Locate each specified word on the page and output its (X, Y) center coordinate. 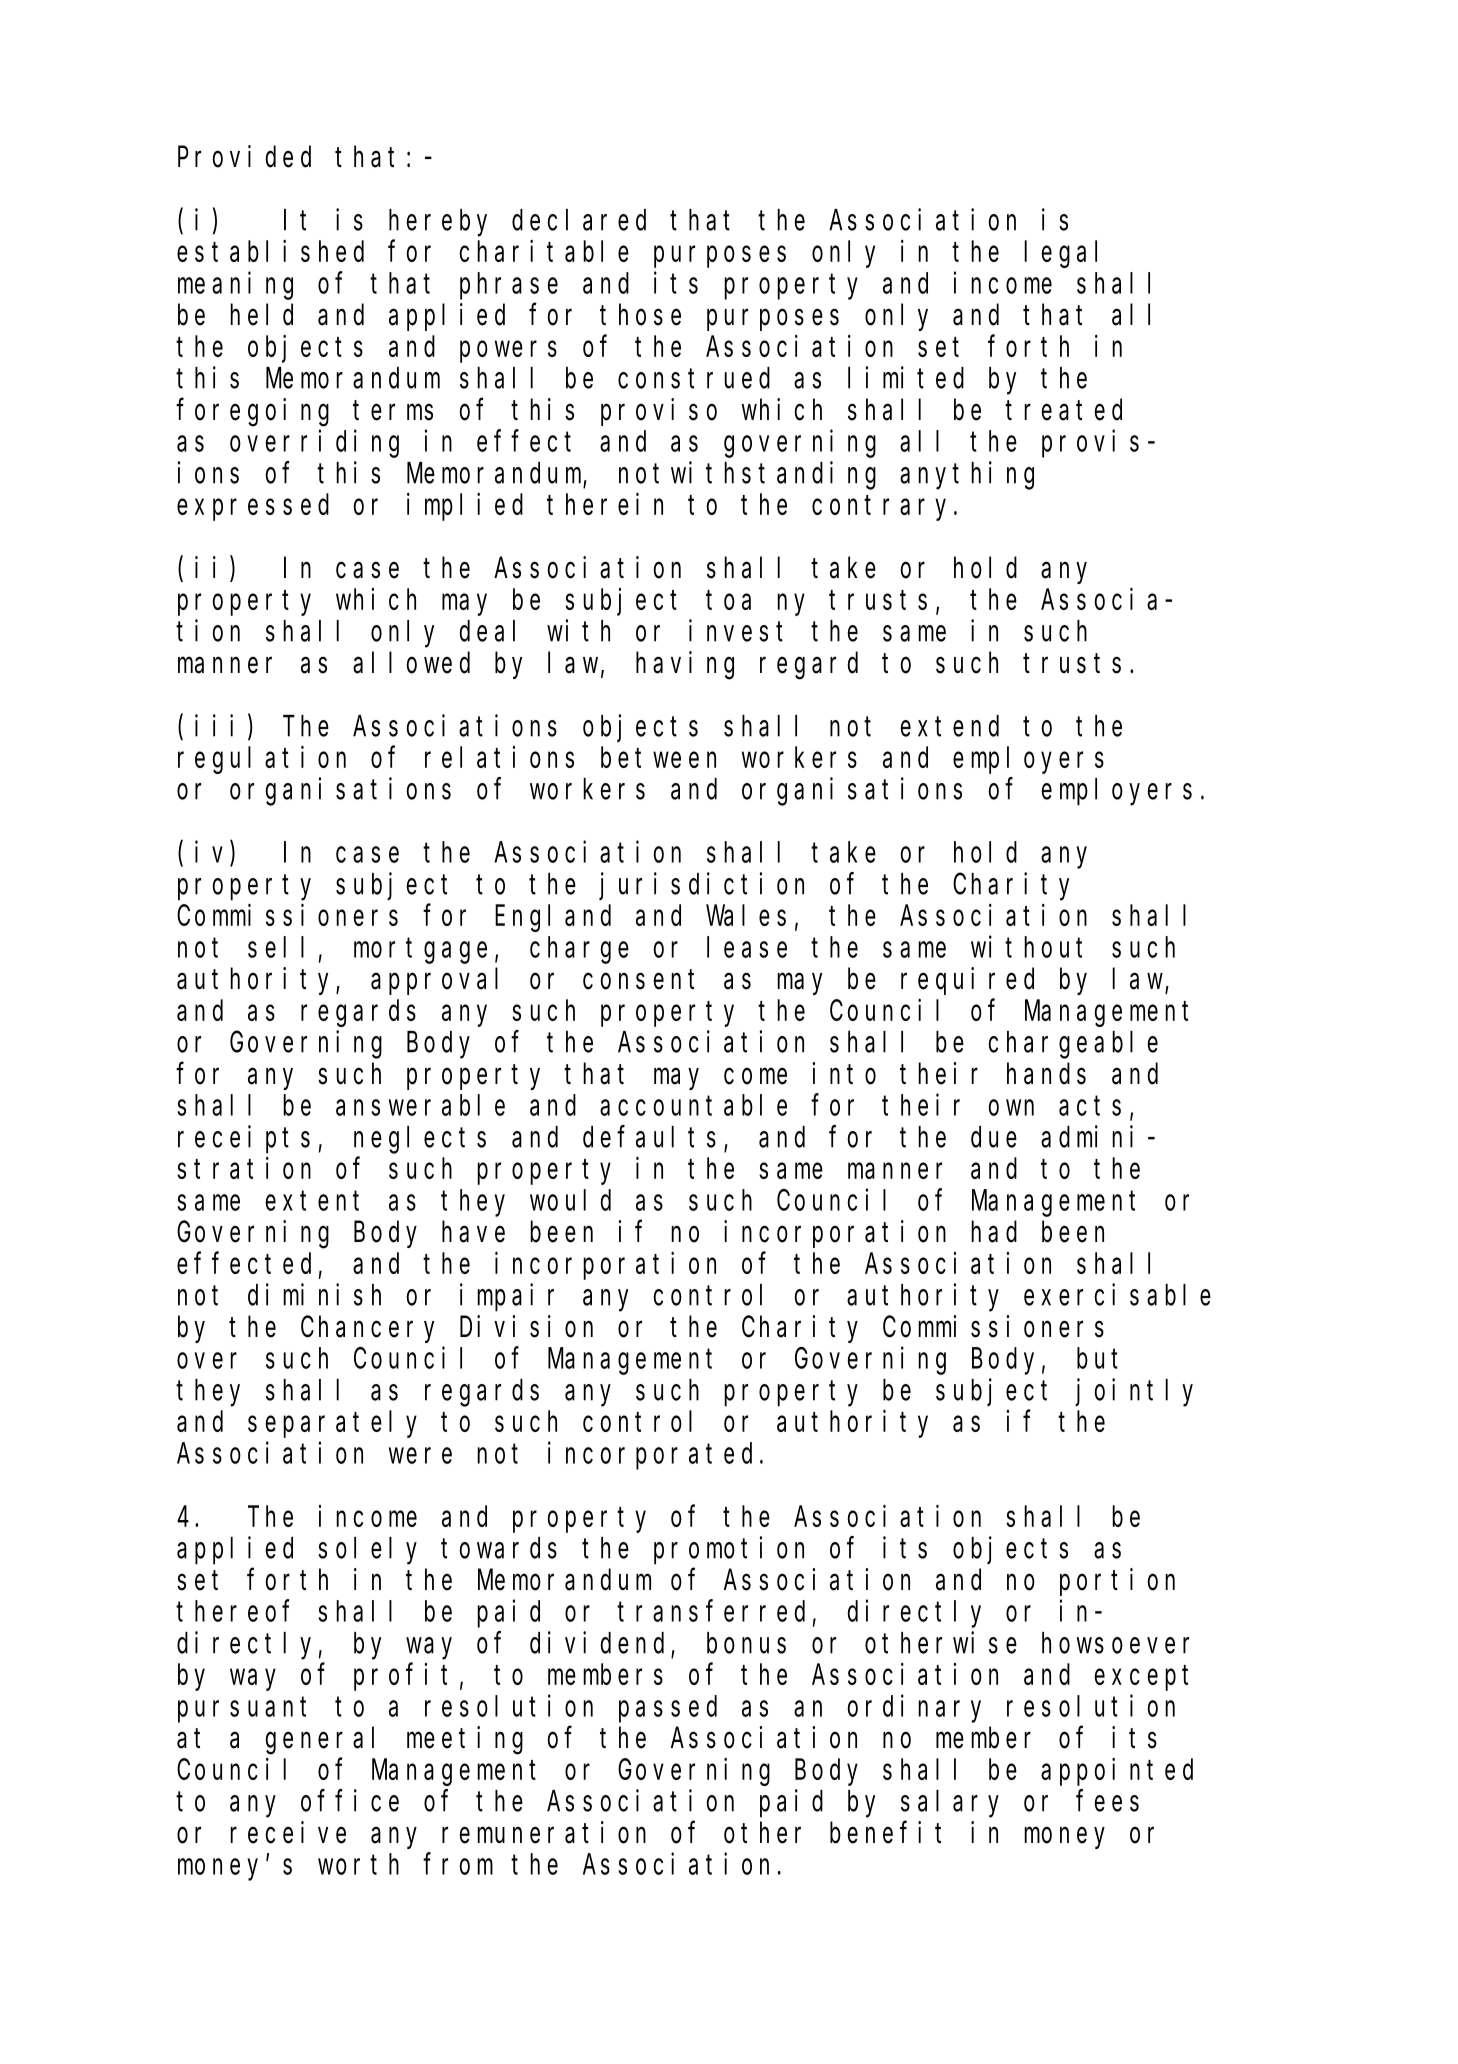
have (473, 1232)
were (420, 1456)
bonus (746, 1643)
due (994, 1137)
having (685, 665)
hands (1046, 1074)
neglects (420, 1140)
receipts (244, 1139)
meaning (235, 286)
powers (508, 352)
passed (668, 1709)
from (458, 1864)
